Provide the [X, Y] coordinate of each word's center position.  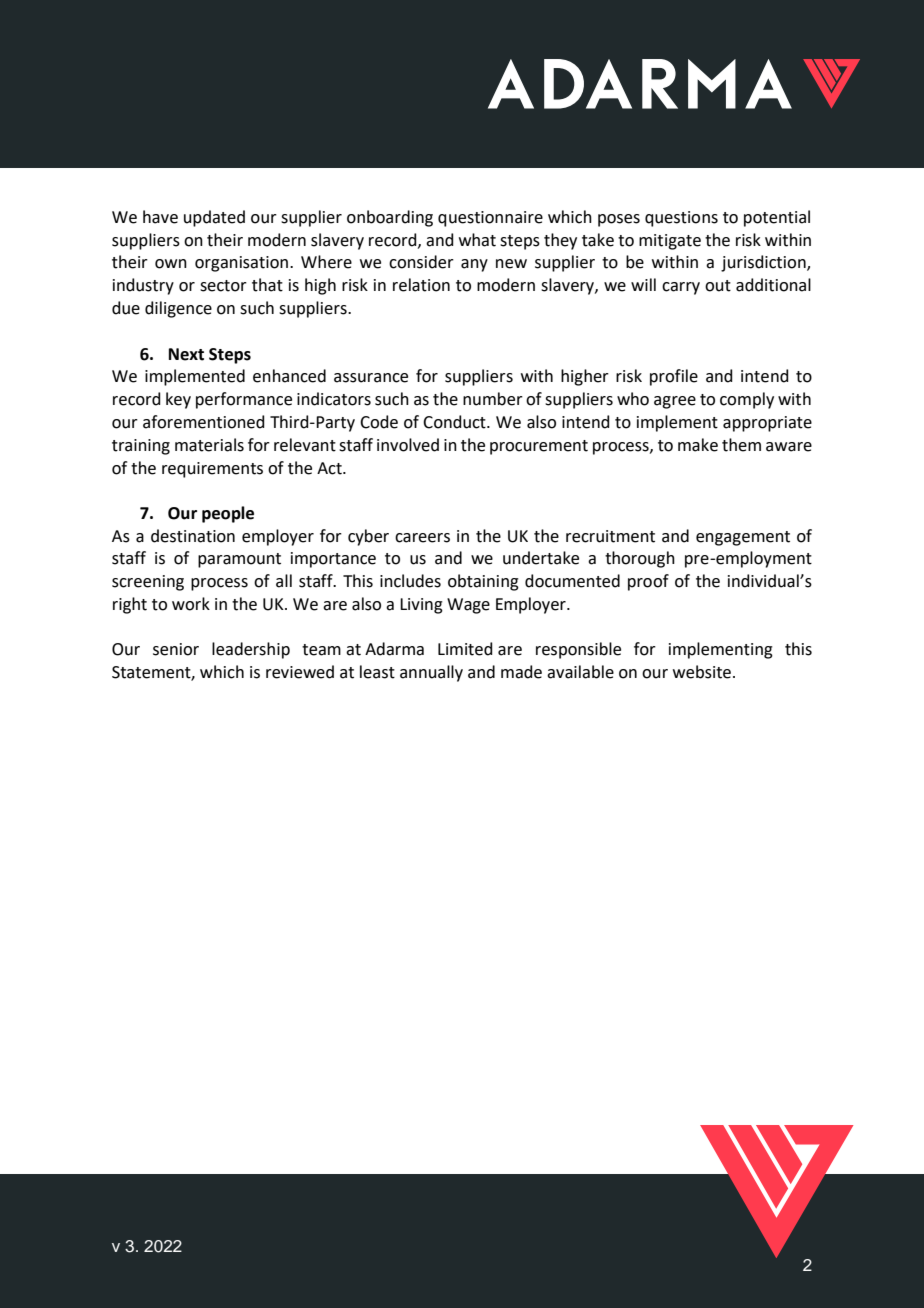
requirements [212, 470]
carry [681, 288]
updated [214, 218]
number [493, 399]
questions [681, 219]
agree [675, 402]
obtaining [483, 582]
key [178, 400]
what [477, 240]
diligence [178, 309]
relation [421, 285]
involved [408, 445]
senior [176, 649]
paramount [239, 560]
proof [648, 582]
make [698, 445]
